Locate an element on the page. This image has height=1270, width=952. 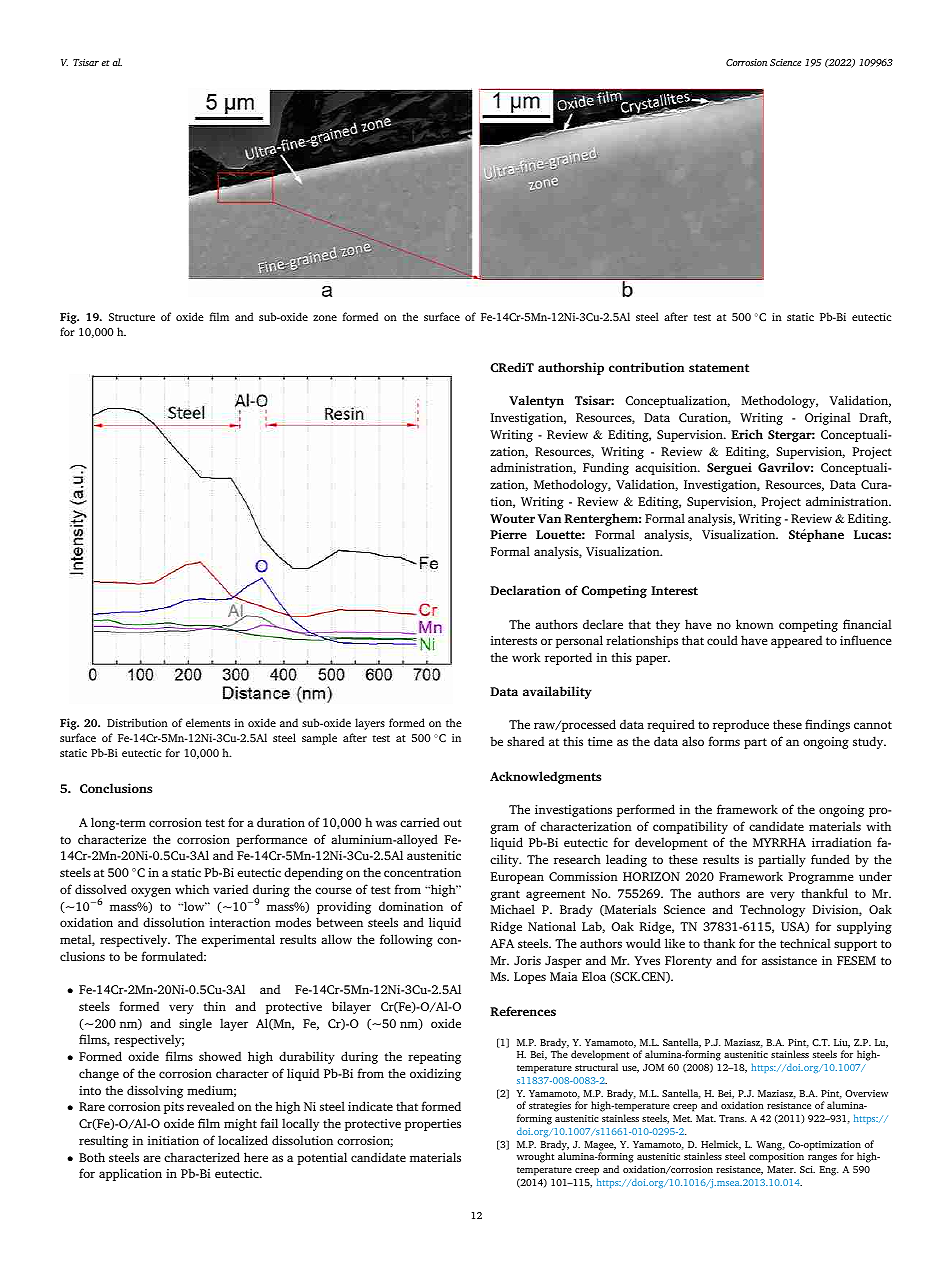
funded is located at coordinates (830, 859).
